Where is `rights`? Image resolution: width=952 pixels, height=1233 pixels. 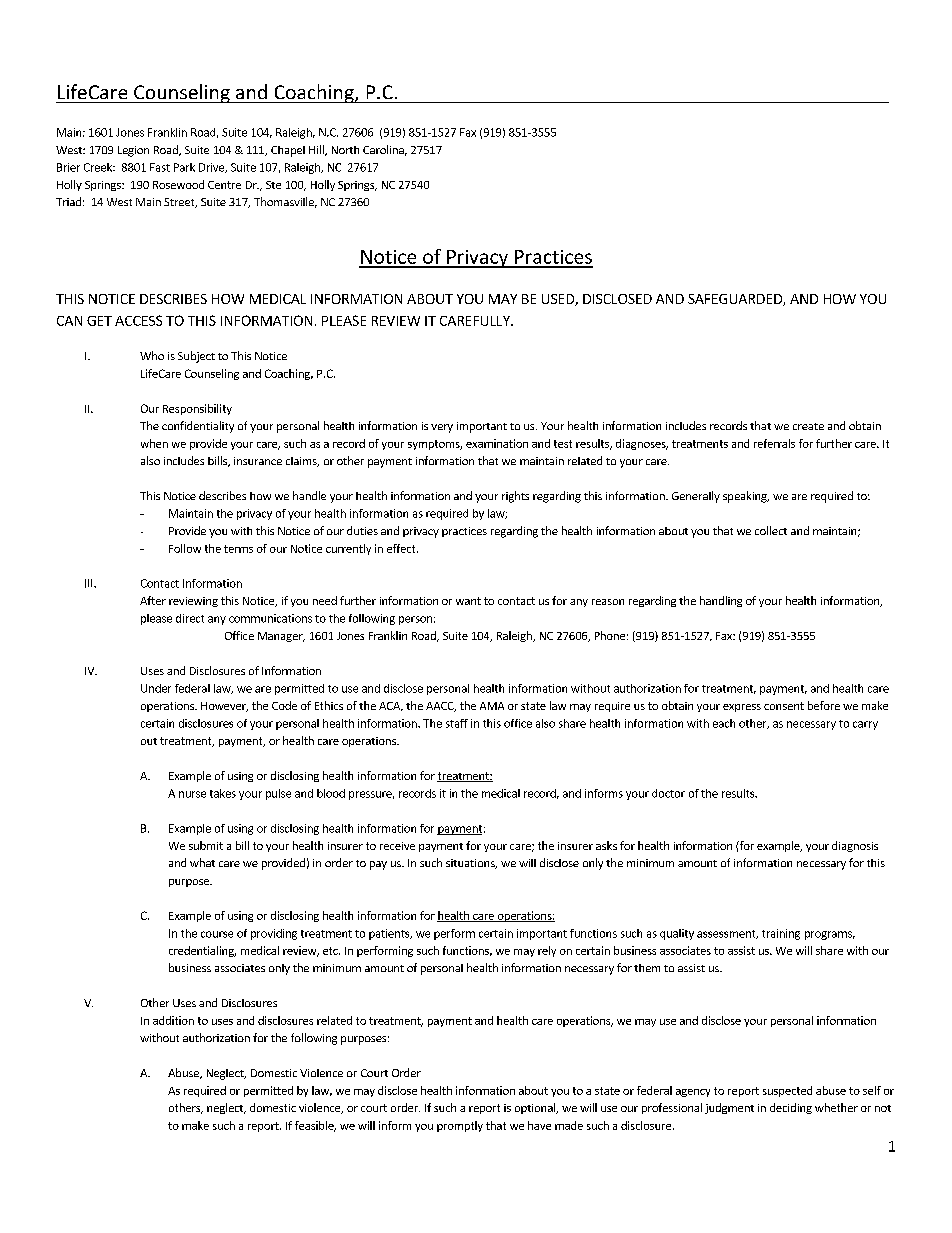
rights is located at coordinates (515, 497).
